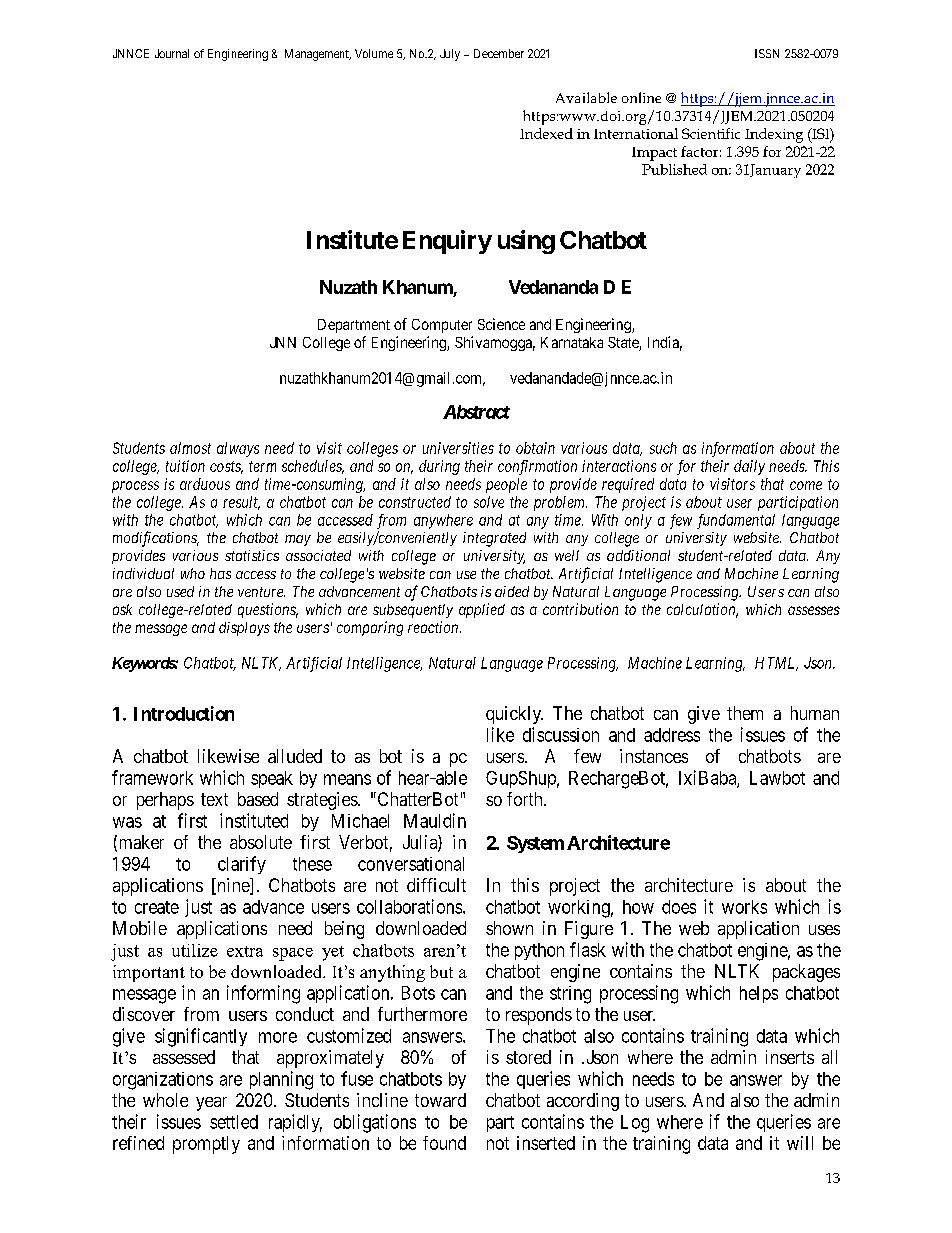 Image resolution: width=952 pixels, height=1233 pixels. What do you see at coordinates (440, 1100) in the screenshot?
I see `toward` at bounding box center [440, 1100].
